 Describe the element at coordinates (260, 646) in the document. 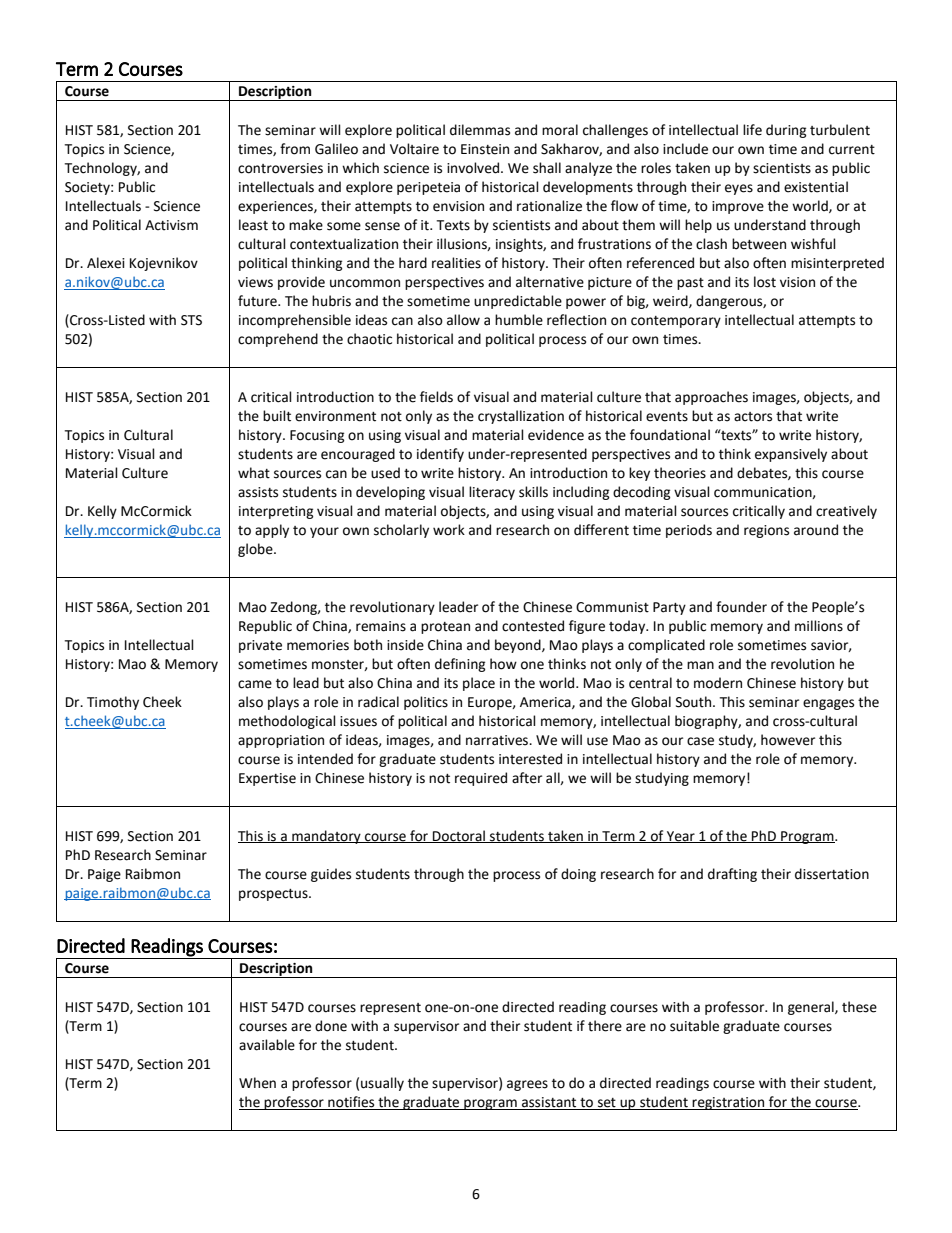

I see `private` at that location.
